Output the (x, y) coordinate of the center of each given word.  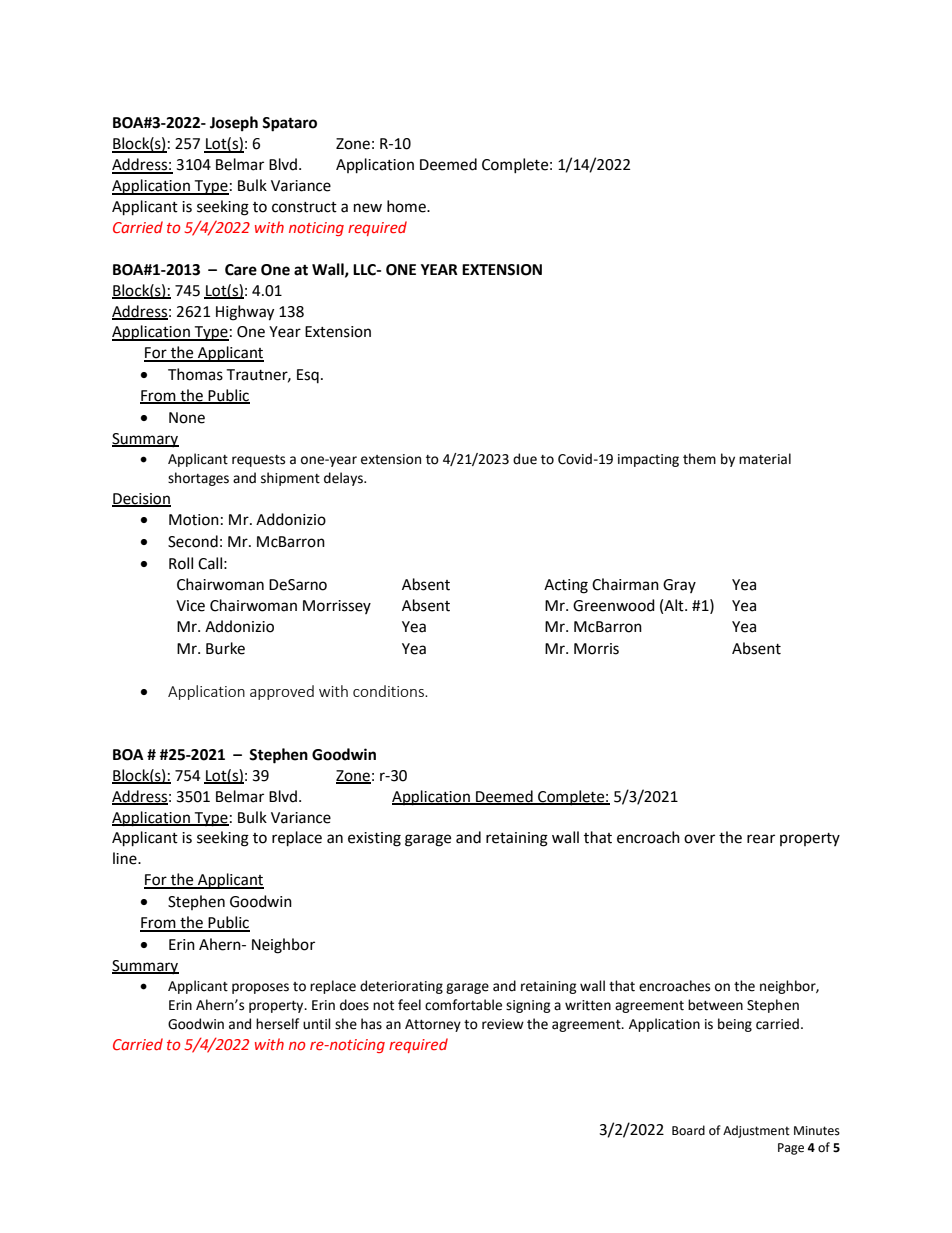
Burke (225, 648)
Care (241, 270)
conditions (389, 691)
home (407, 206)
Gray (679, 586)
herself (277, 1024)
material (765, 459)
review (503, 1024)
